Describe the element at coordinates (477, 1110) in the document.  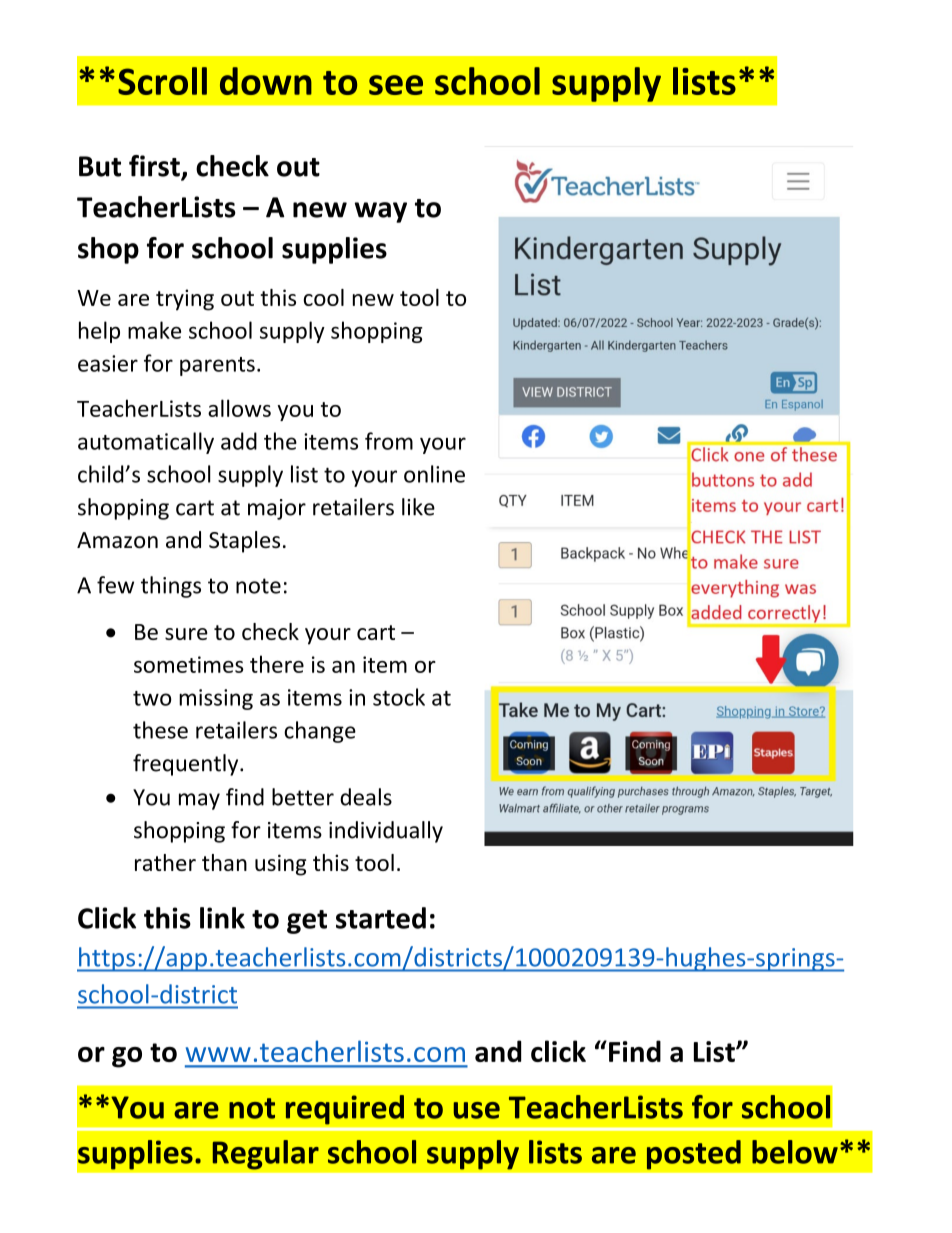
I see `use` at that location.
